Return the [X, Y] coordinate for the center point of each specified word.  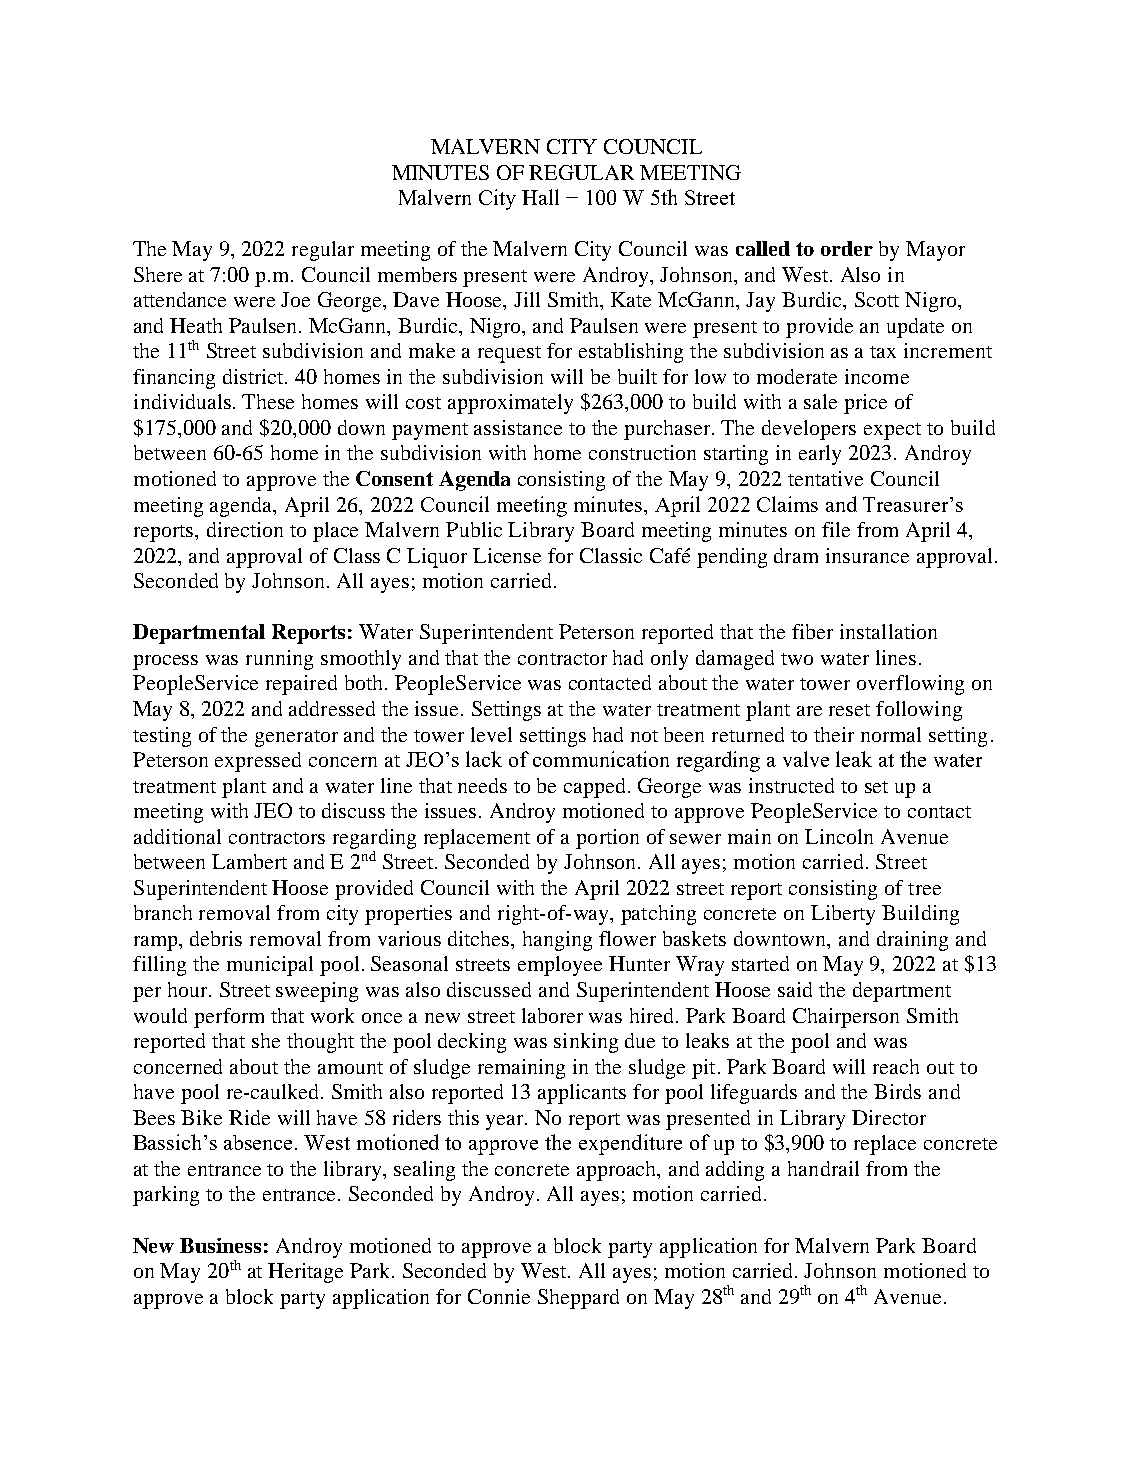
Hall [540, 197]
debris [216, 938]
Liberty [843, 915]
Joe [295, 299]
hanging [557, 941]
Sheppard [578, 1299]
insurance [867, 555]
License [507, 555]
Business [220, 1245]
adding [735, 1171]
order [847, 248]
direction [245, 529]
